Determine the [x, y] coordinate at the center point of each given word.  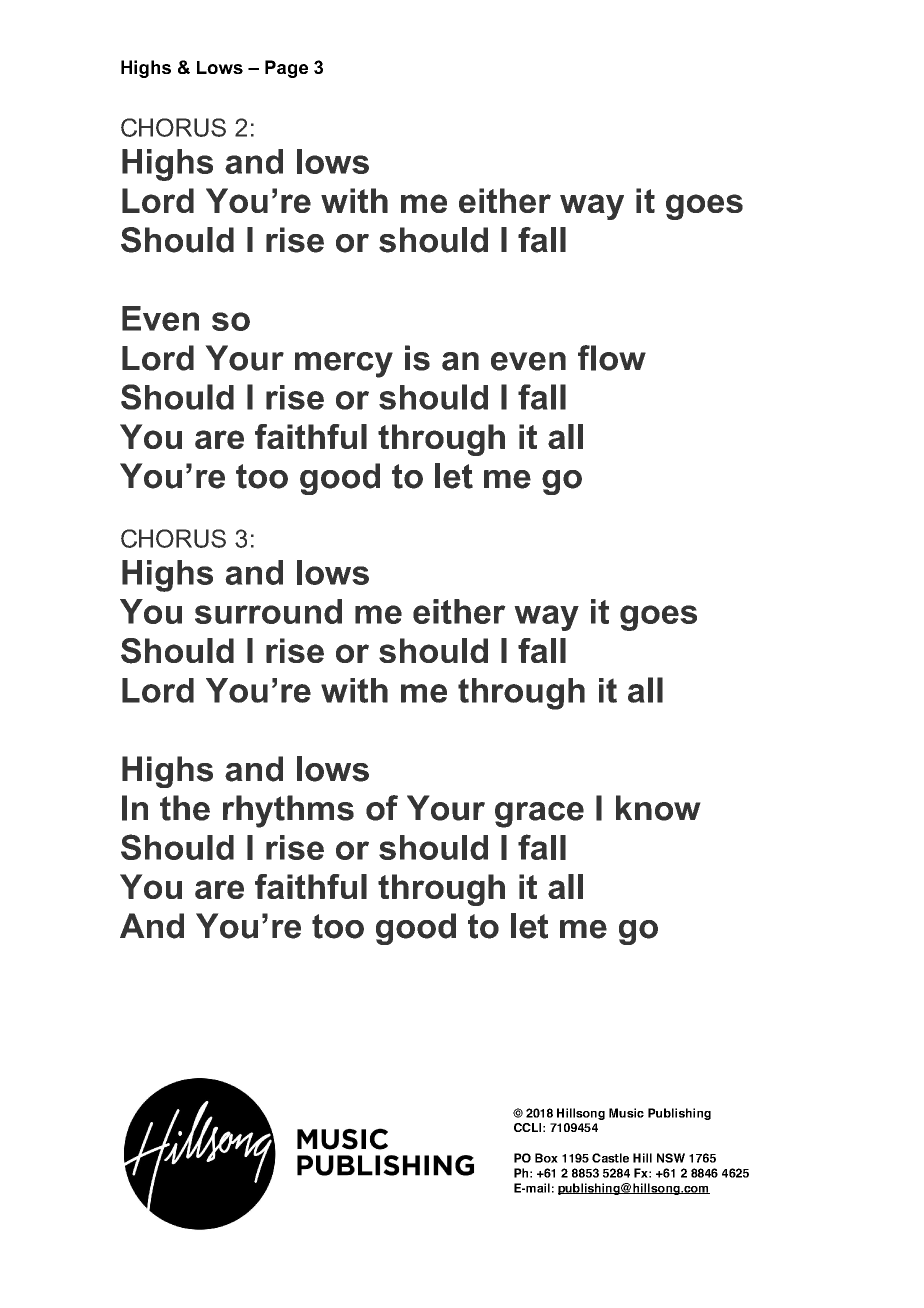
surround [268, 611]
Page [286, 69]
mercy [344, 365]
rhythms [288, 811]
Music [626, 1113]
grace [539, 815]
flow [612, 358]
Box [546, 1158]
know [658, 808]
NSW [671, 1158]
